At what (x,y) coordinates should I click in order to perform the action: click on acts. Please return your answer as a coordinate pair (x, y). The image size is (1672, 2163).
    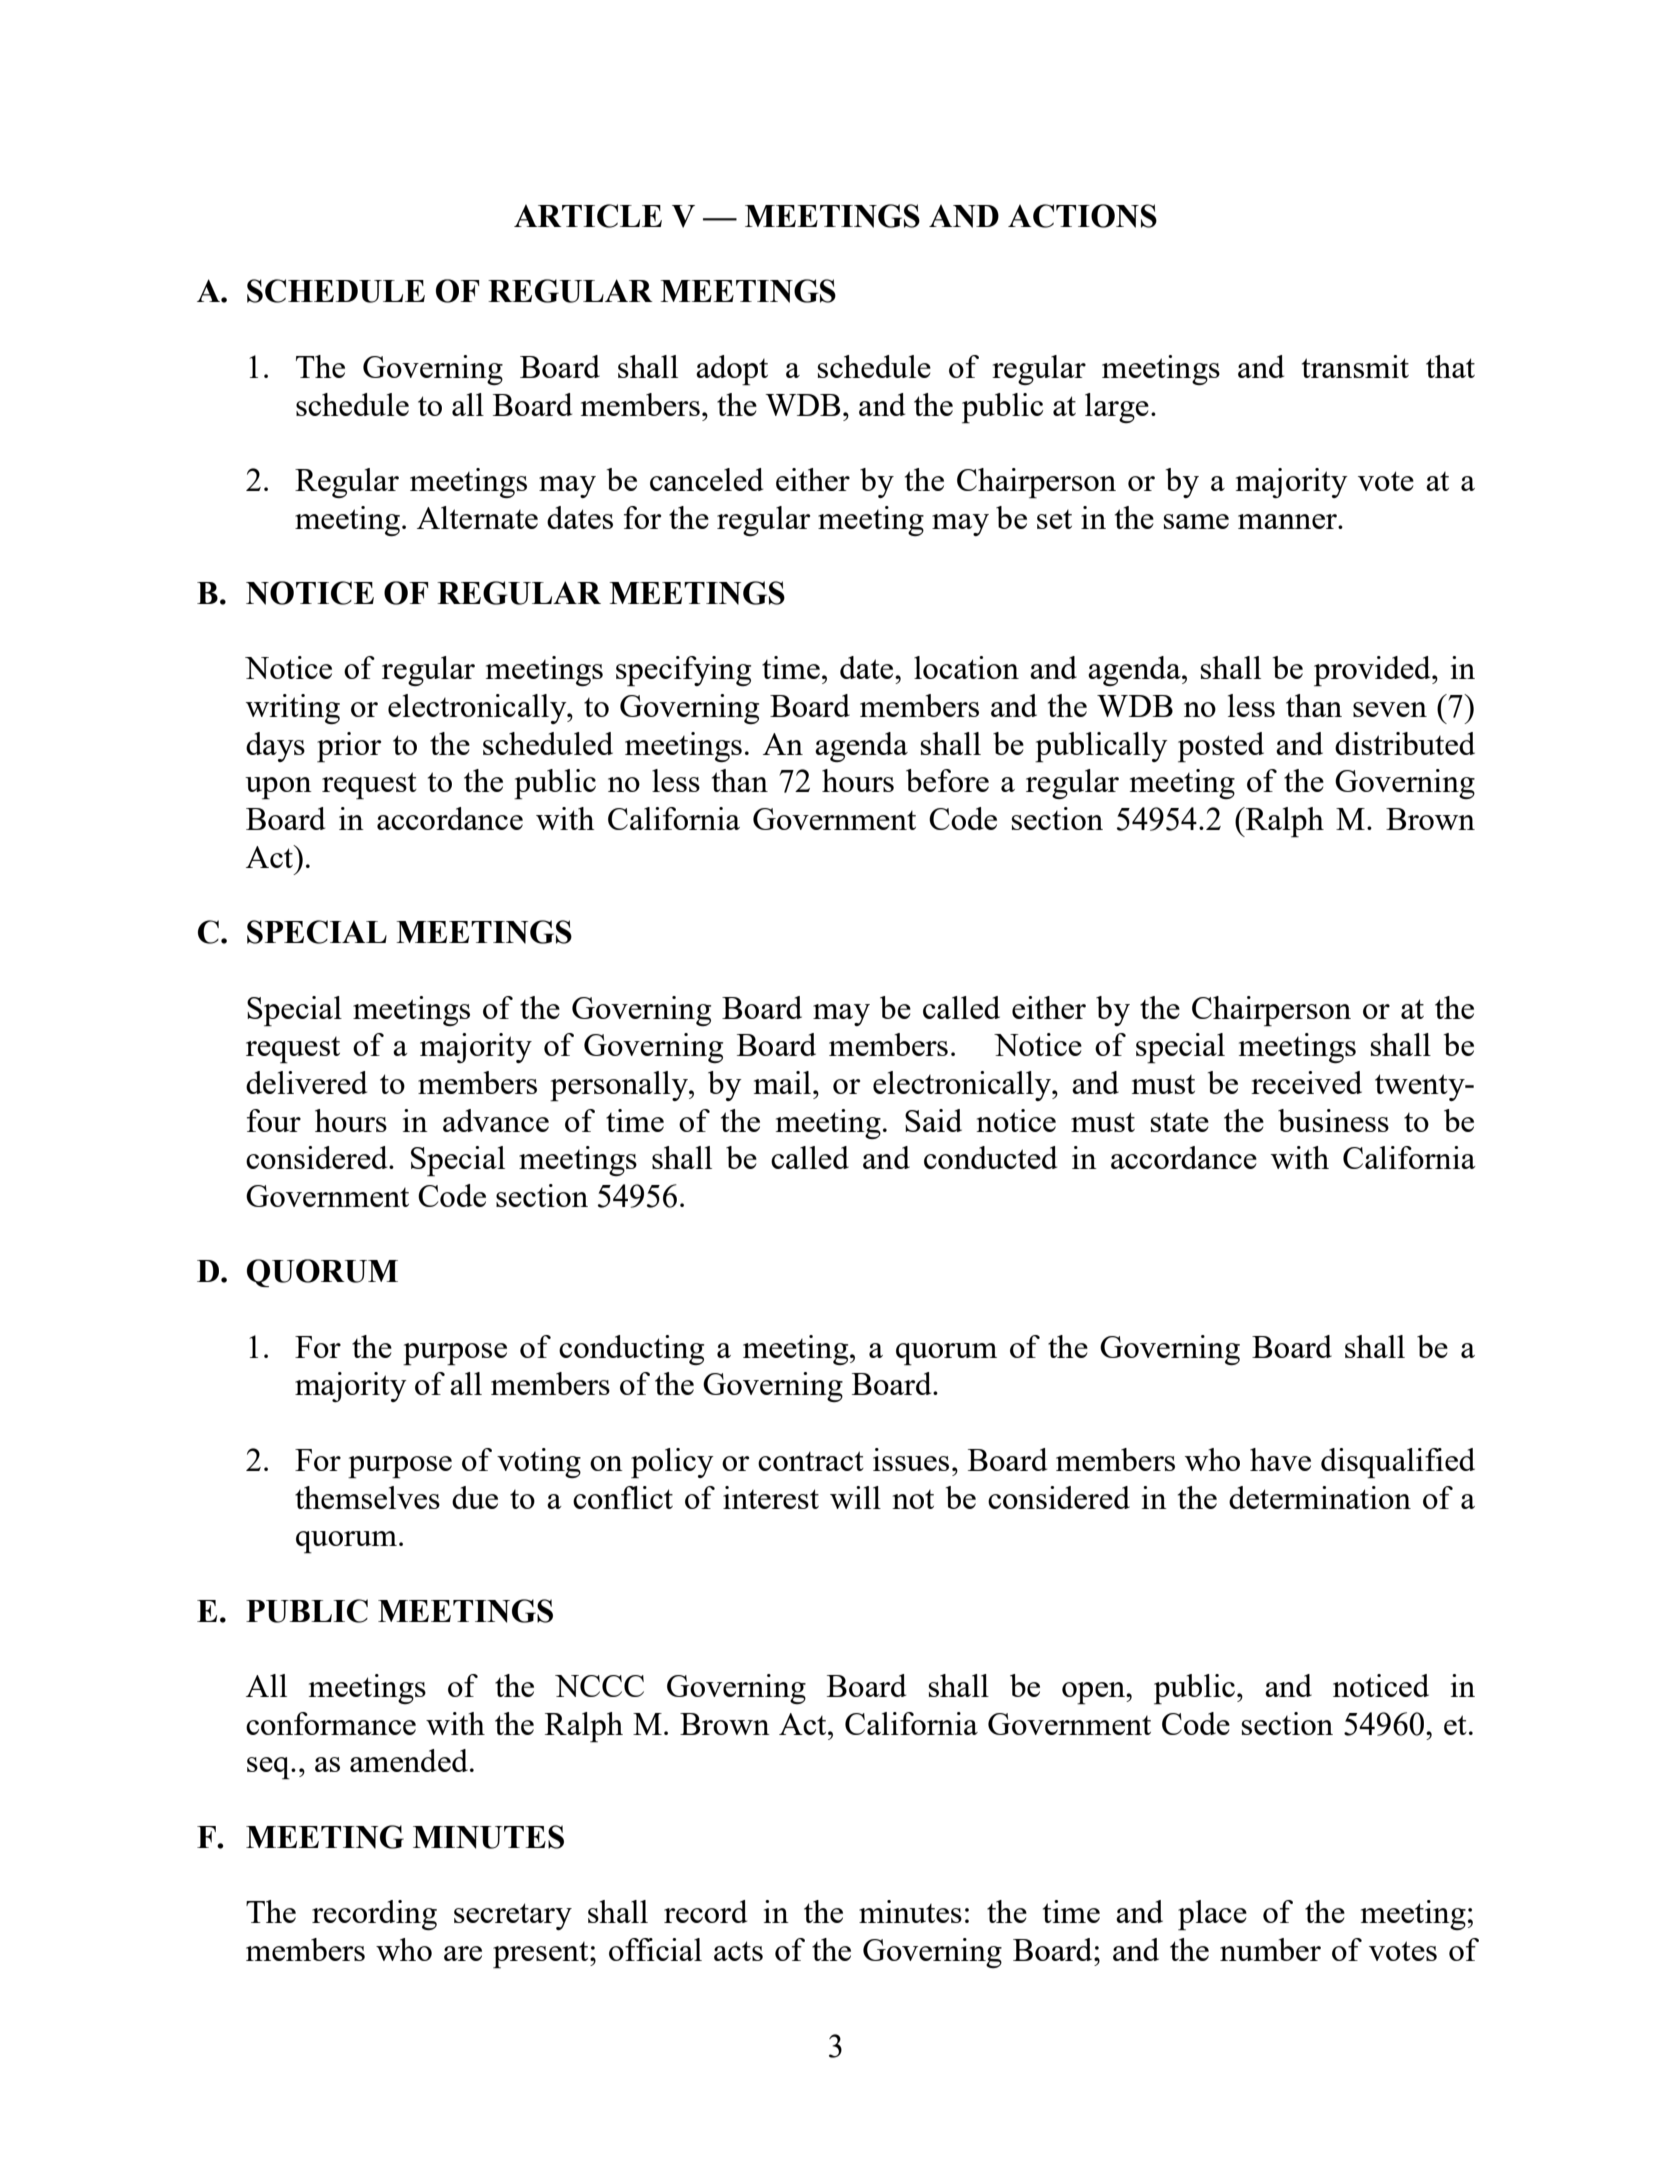
    Looking at the image, I should click on (738, 1951).
